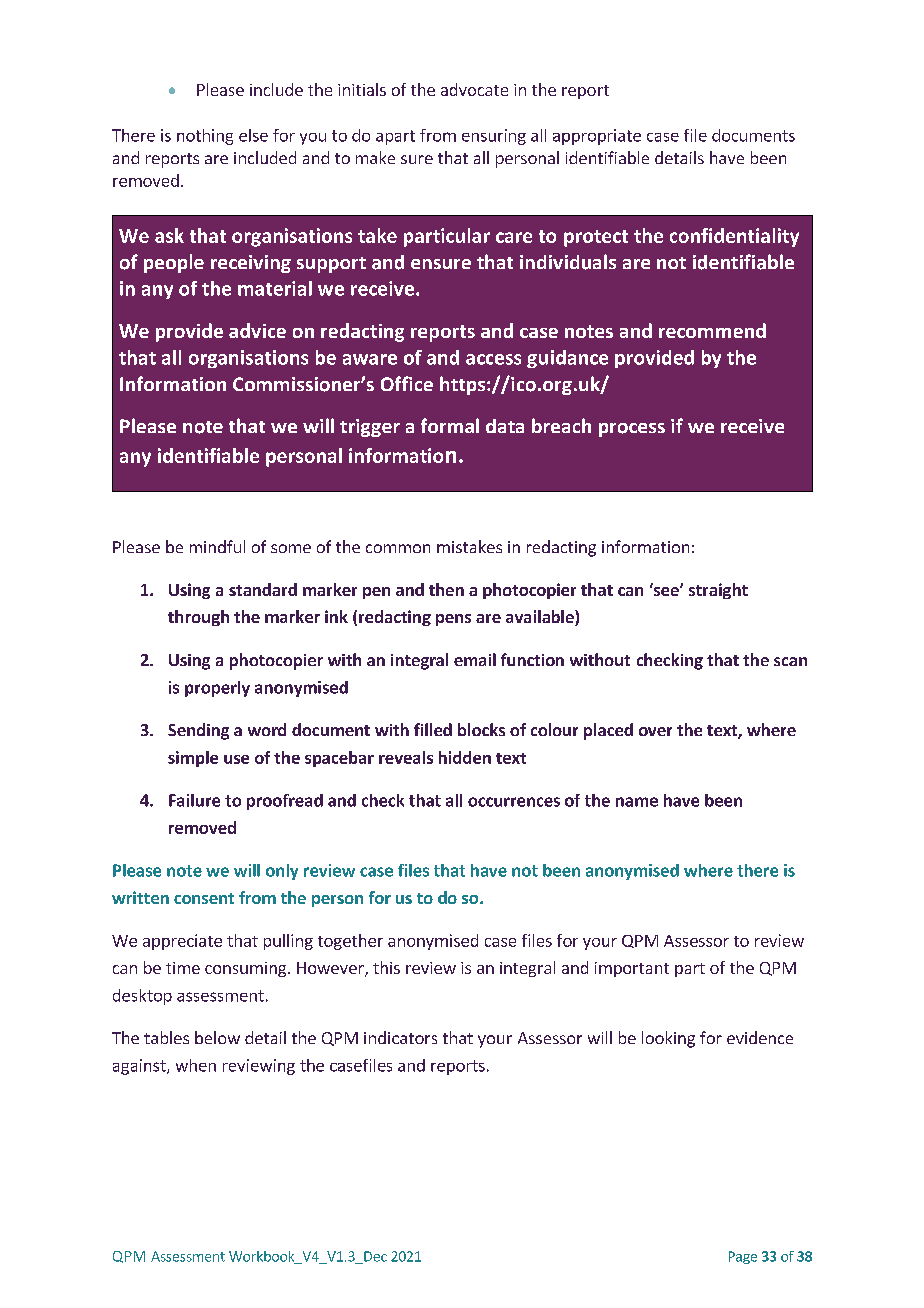 The image size is (924, 1308). Describe the element at coordinates (205, 137) in the image. I see `nothing` at that location.
